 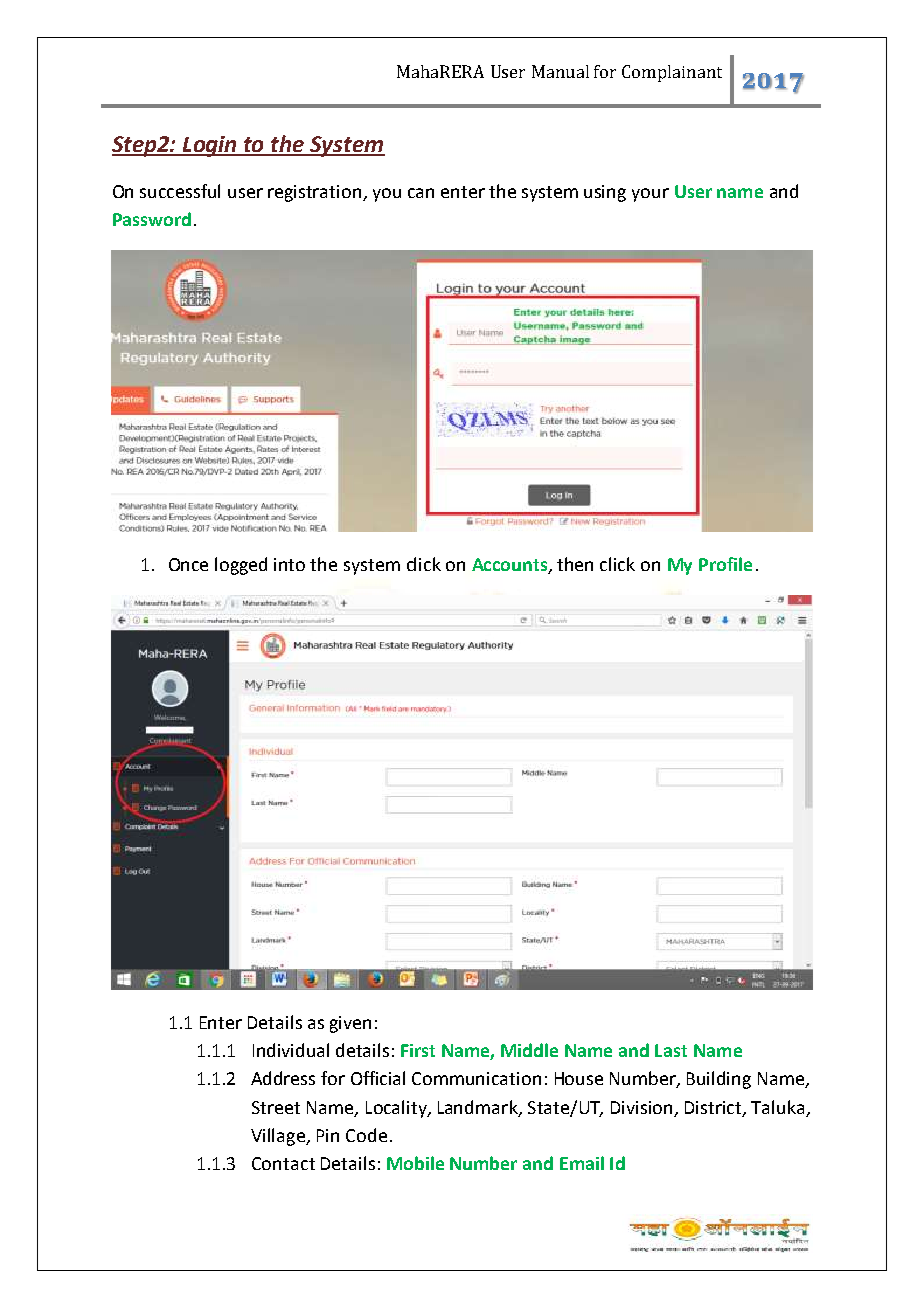 I want to click on Division, so click(x=643, y=1108).
